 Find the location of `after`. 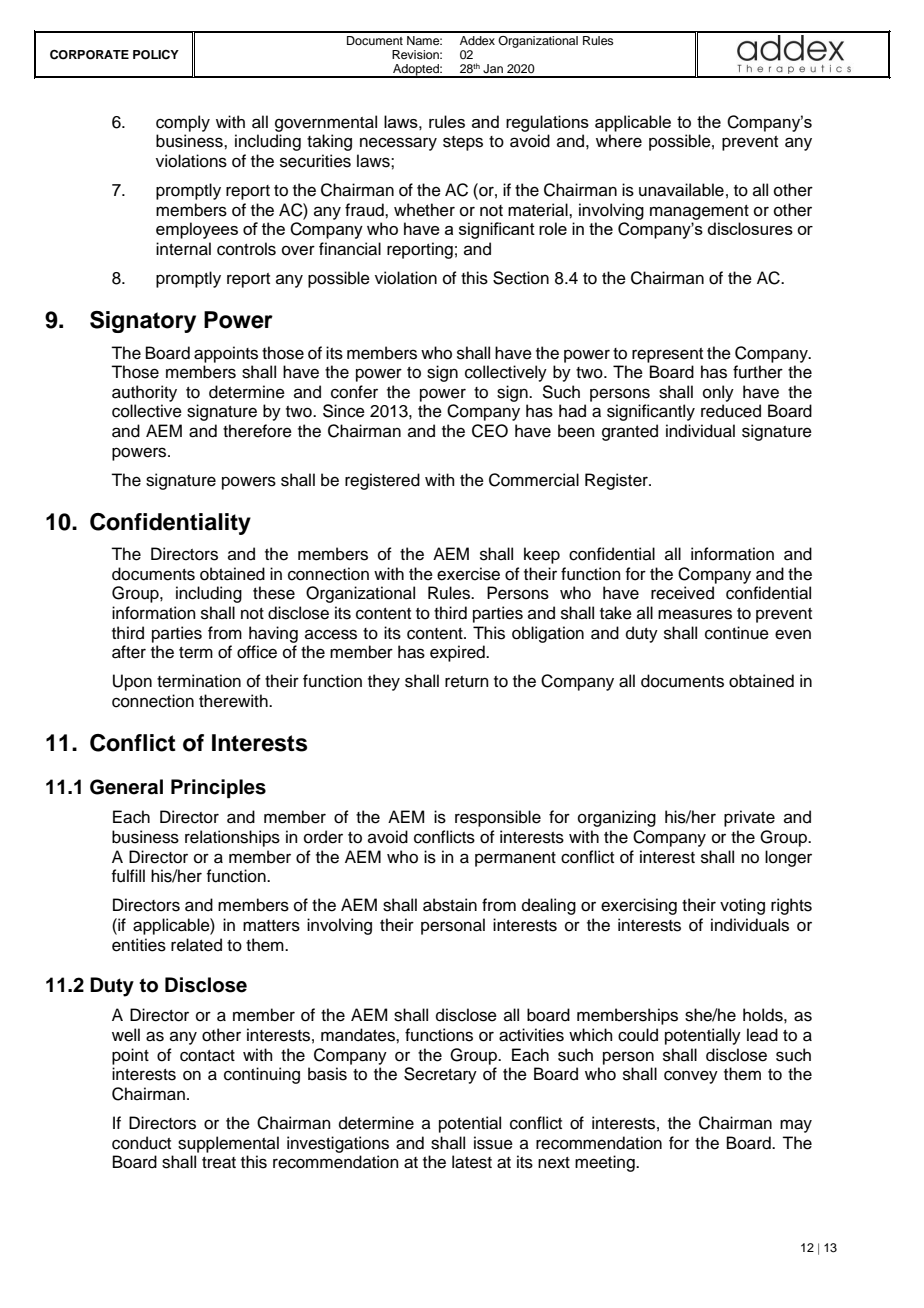

after is located at coordinates (129, 652).
